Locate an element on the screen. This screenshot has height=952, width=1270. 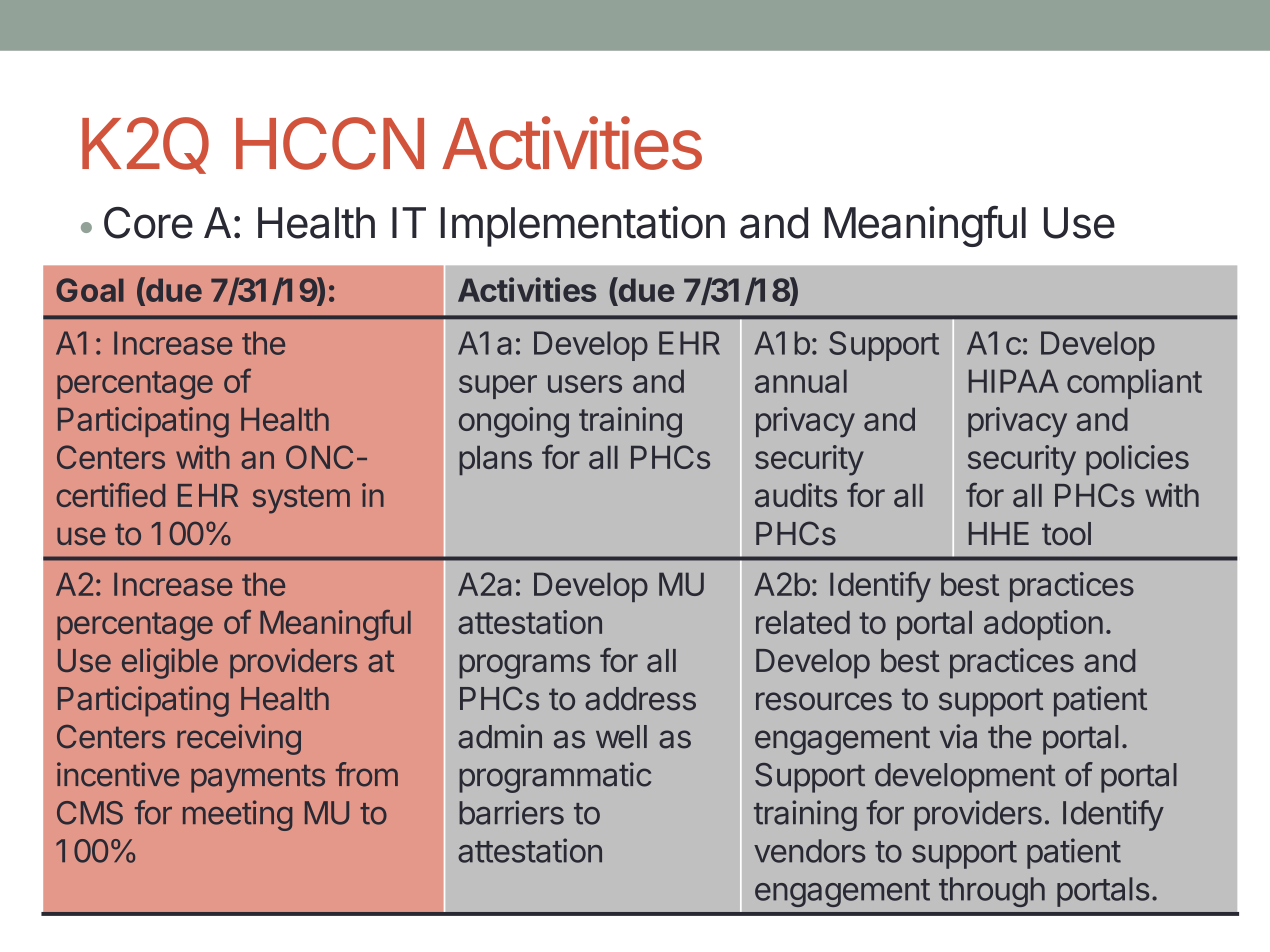
adoption is located at coordinates (1043, 625).
